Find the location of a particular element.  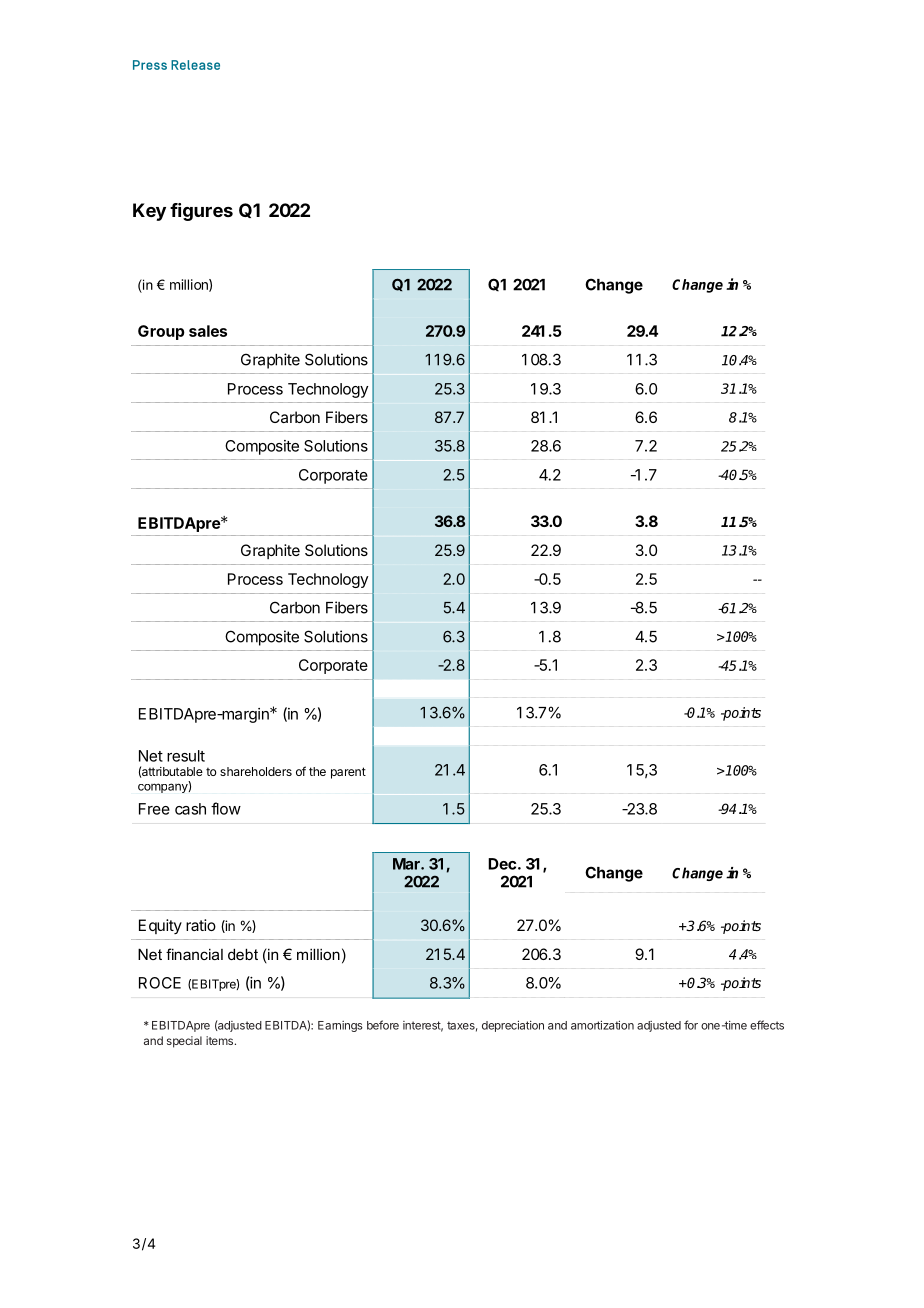

flow is located at coordinates (226, 808).
